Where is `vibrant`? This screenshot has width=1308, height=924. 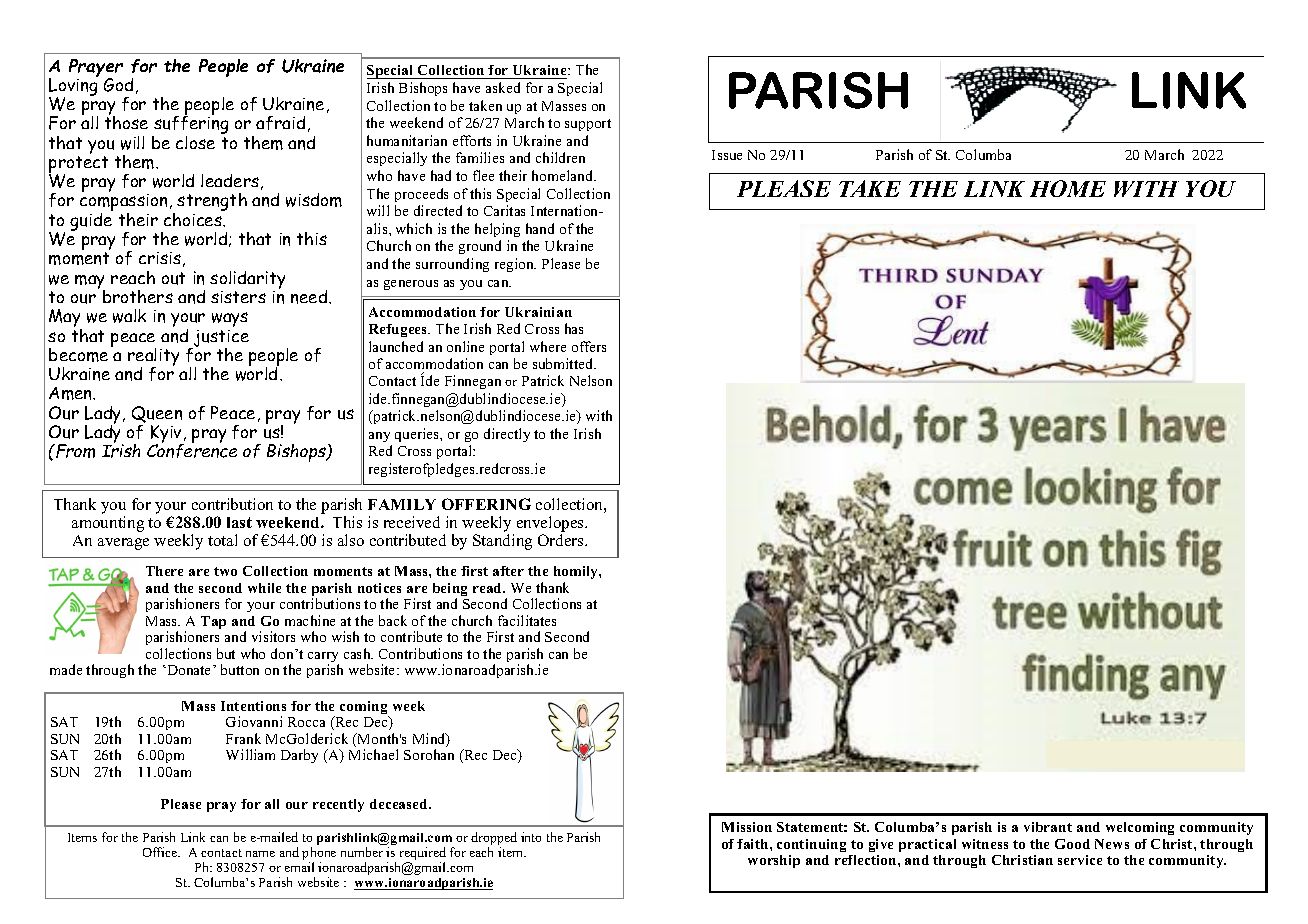
vibrant is located at coordinates (1048, 827).
